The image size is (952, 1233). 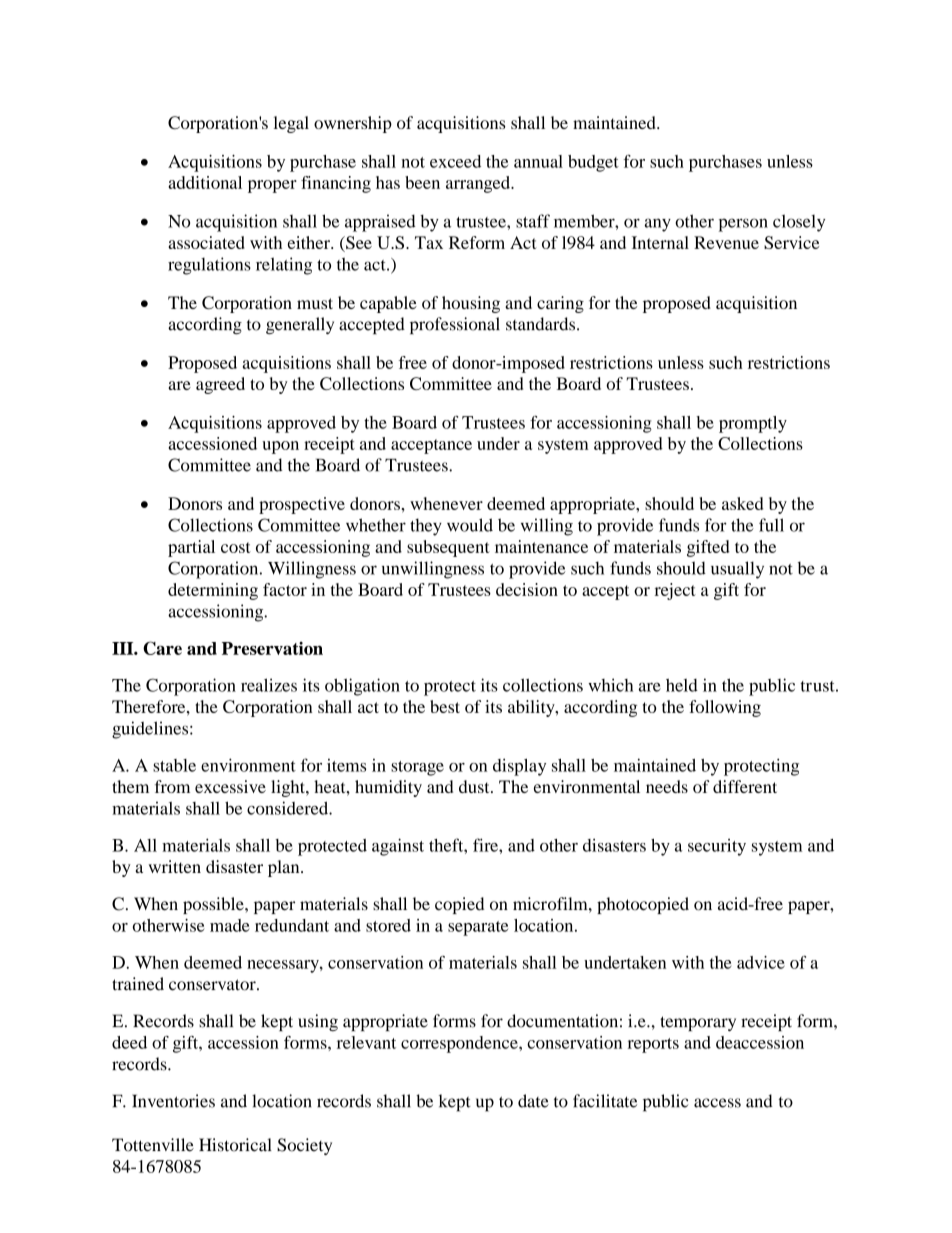 I want to click on Care, so click(x=162, y=648).
